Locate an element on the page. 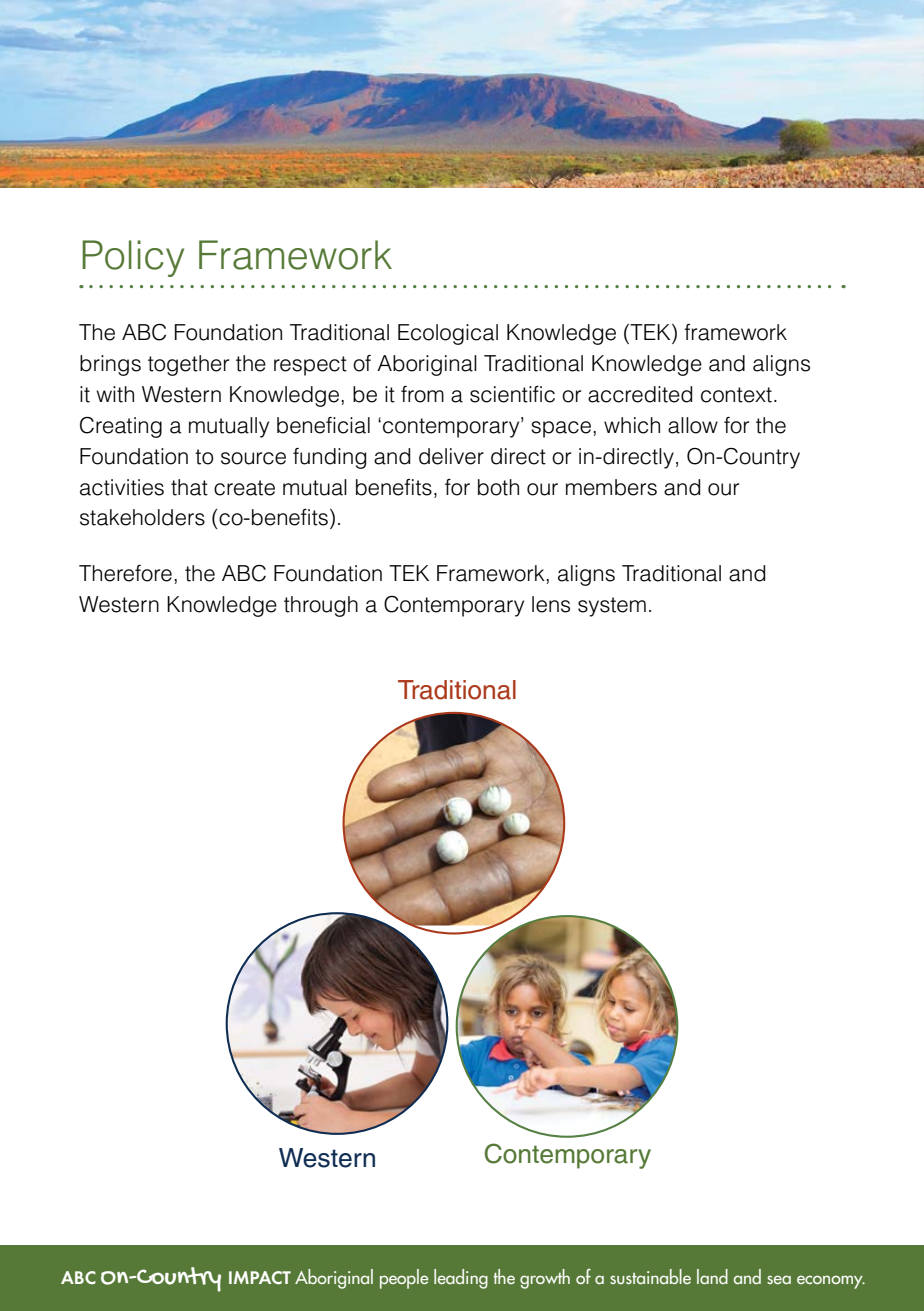  Ecological is located at coordinates (448, 334).
